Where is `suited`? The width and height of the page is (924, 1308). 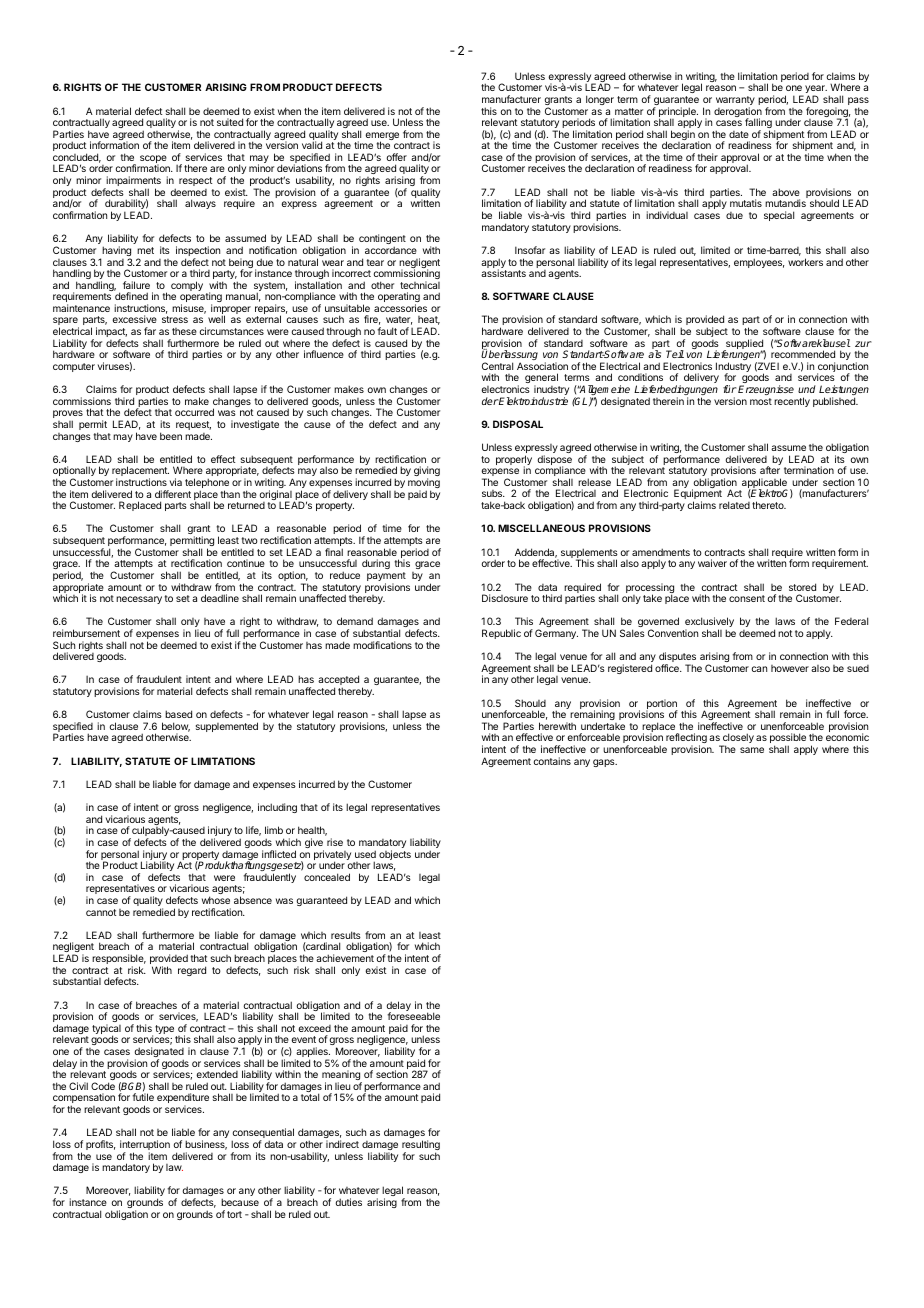 suited is located at coordinates (230, 122).
